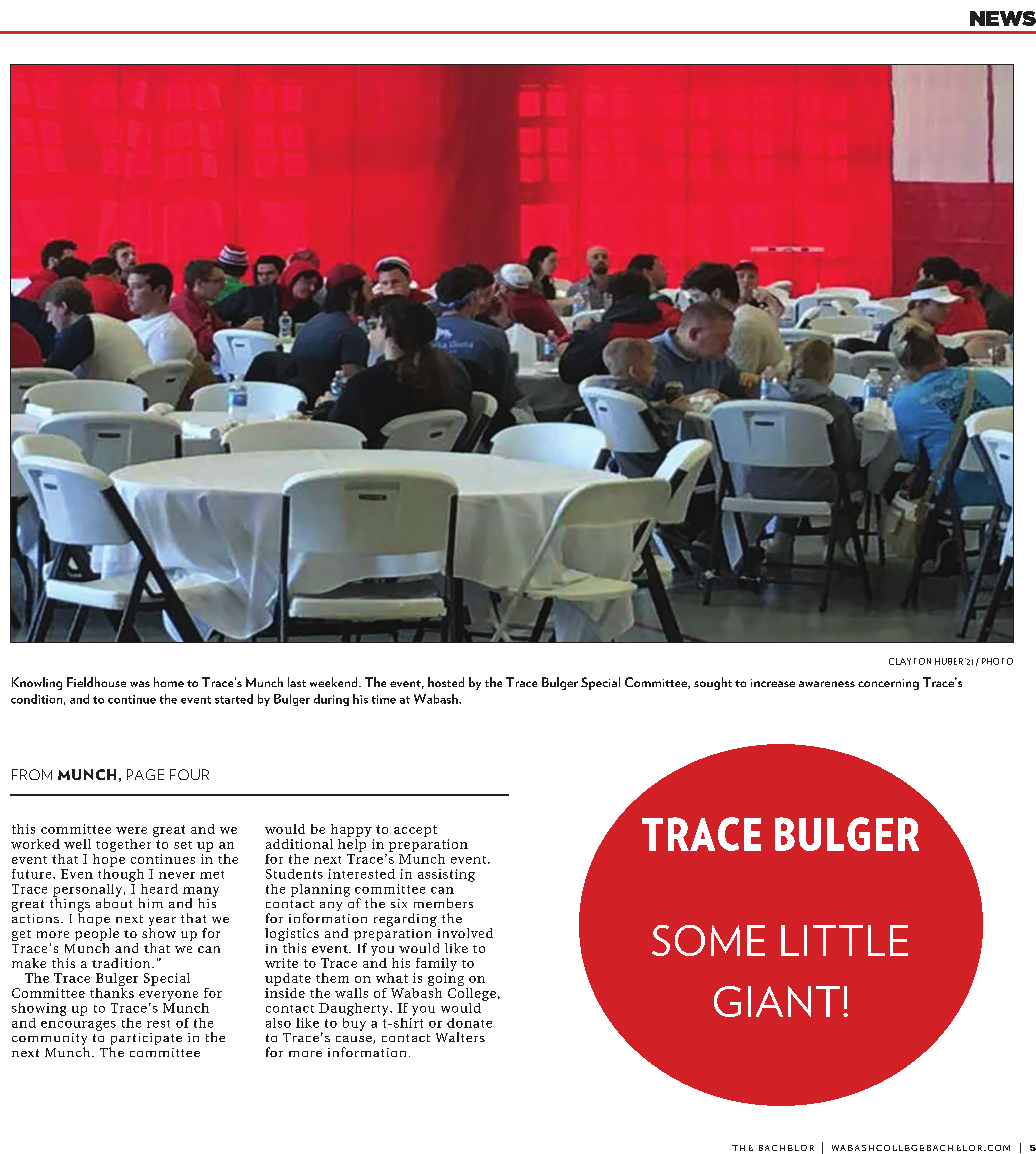 The image size is (1036, 1154). Describe the element at coordinates (189, 774) in the screenshot. I see `FOUR` at that location.
